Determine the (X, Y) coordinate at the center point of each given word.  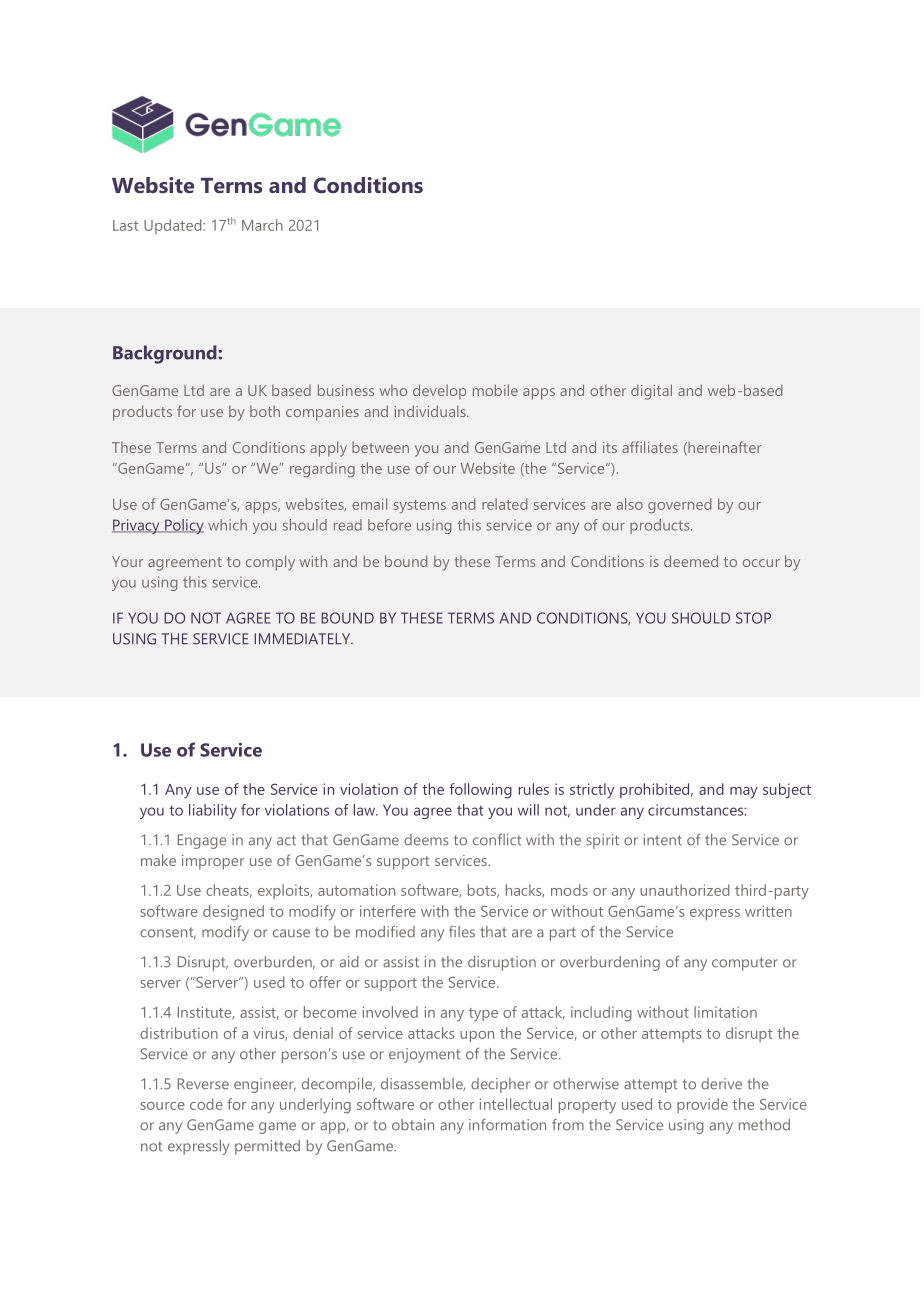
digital (651, 392)
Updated (174, 226)
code (206, 1104)
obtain (413, 1125)
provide (702, 1105)
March (262, 225)
